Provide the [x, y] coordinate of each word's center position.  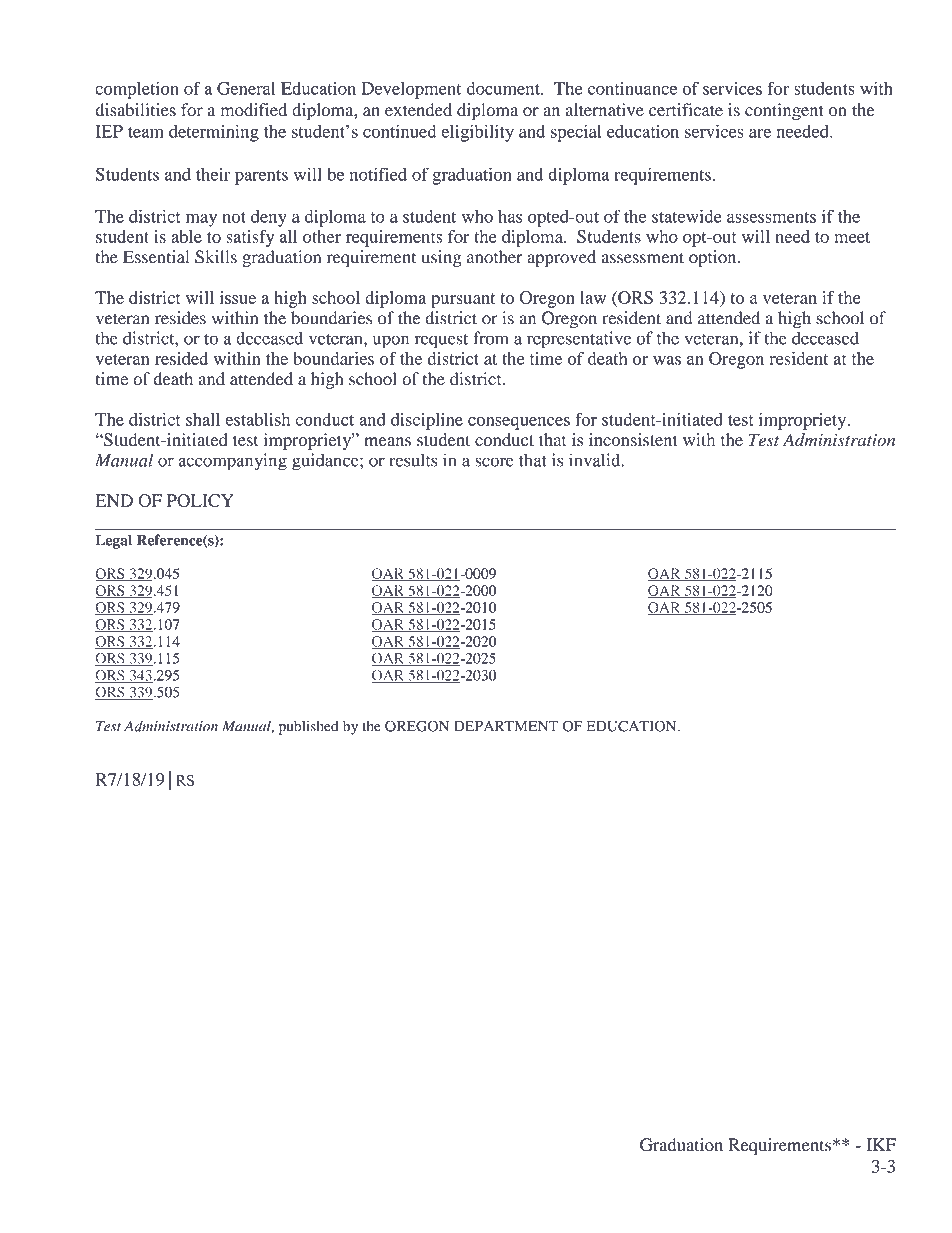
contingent [784, 111]
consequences [519, 423]
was [667, 360]
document [504, 88]
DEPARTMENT [506, 726]
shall [203, 419]
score [494, 462]
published [308, 727]
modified [254, 110]
